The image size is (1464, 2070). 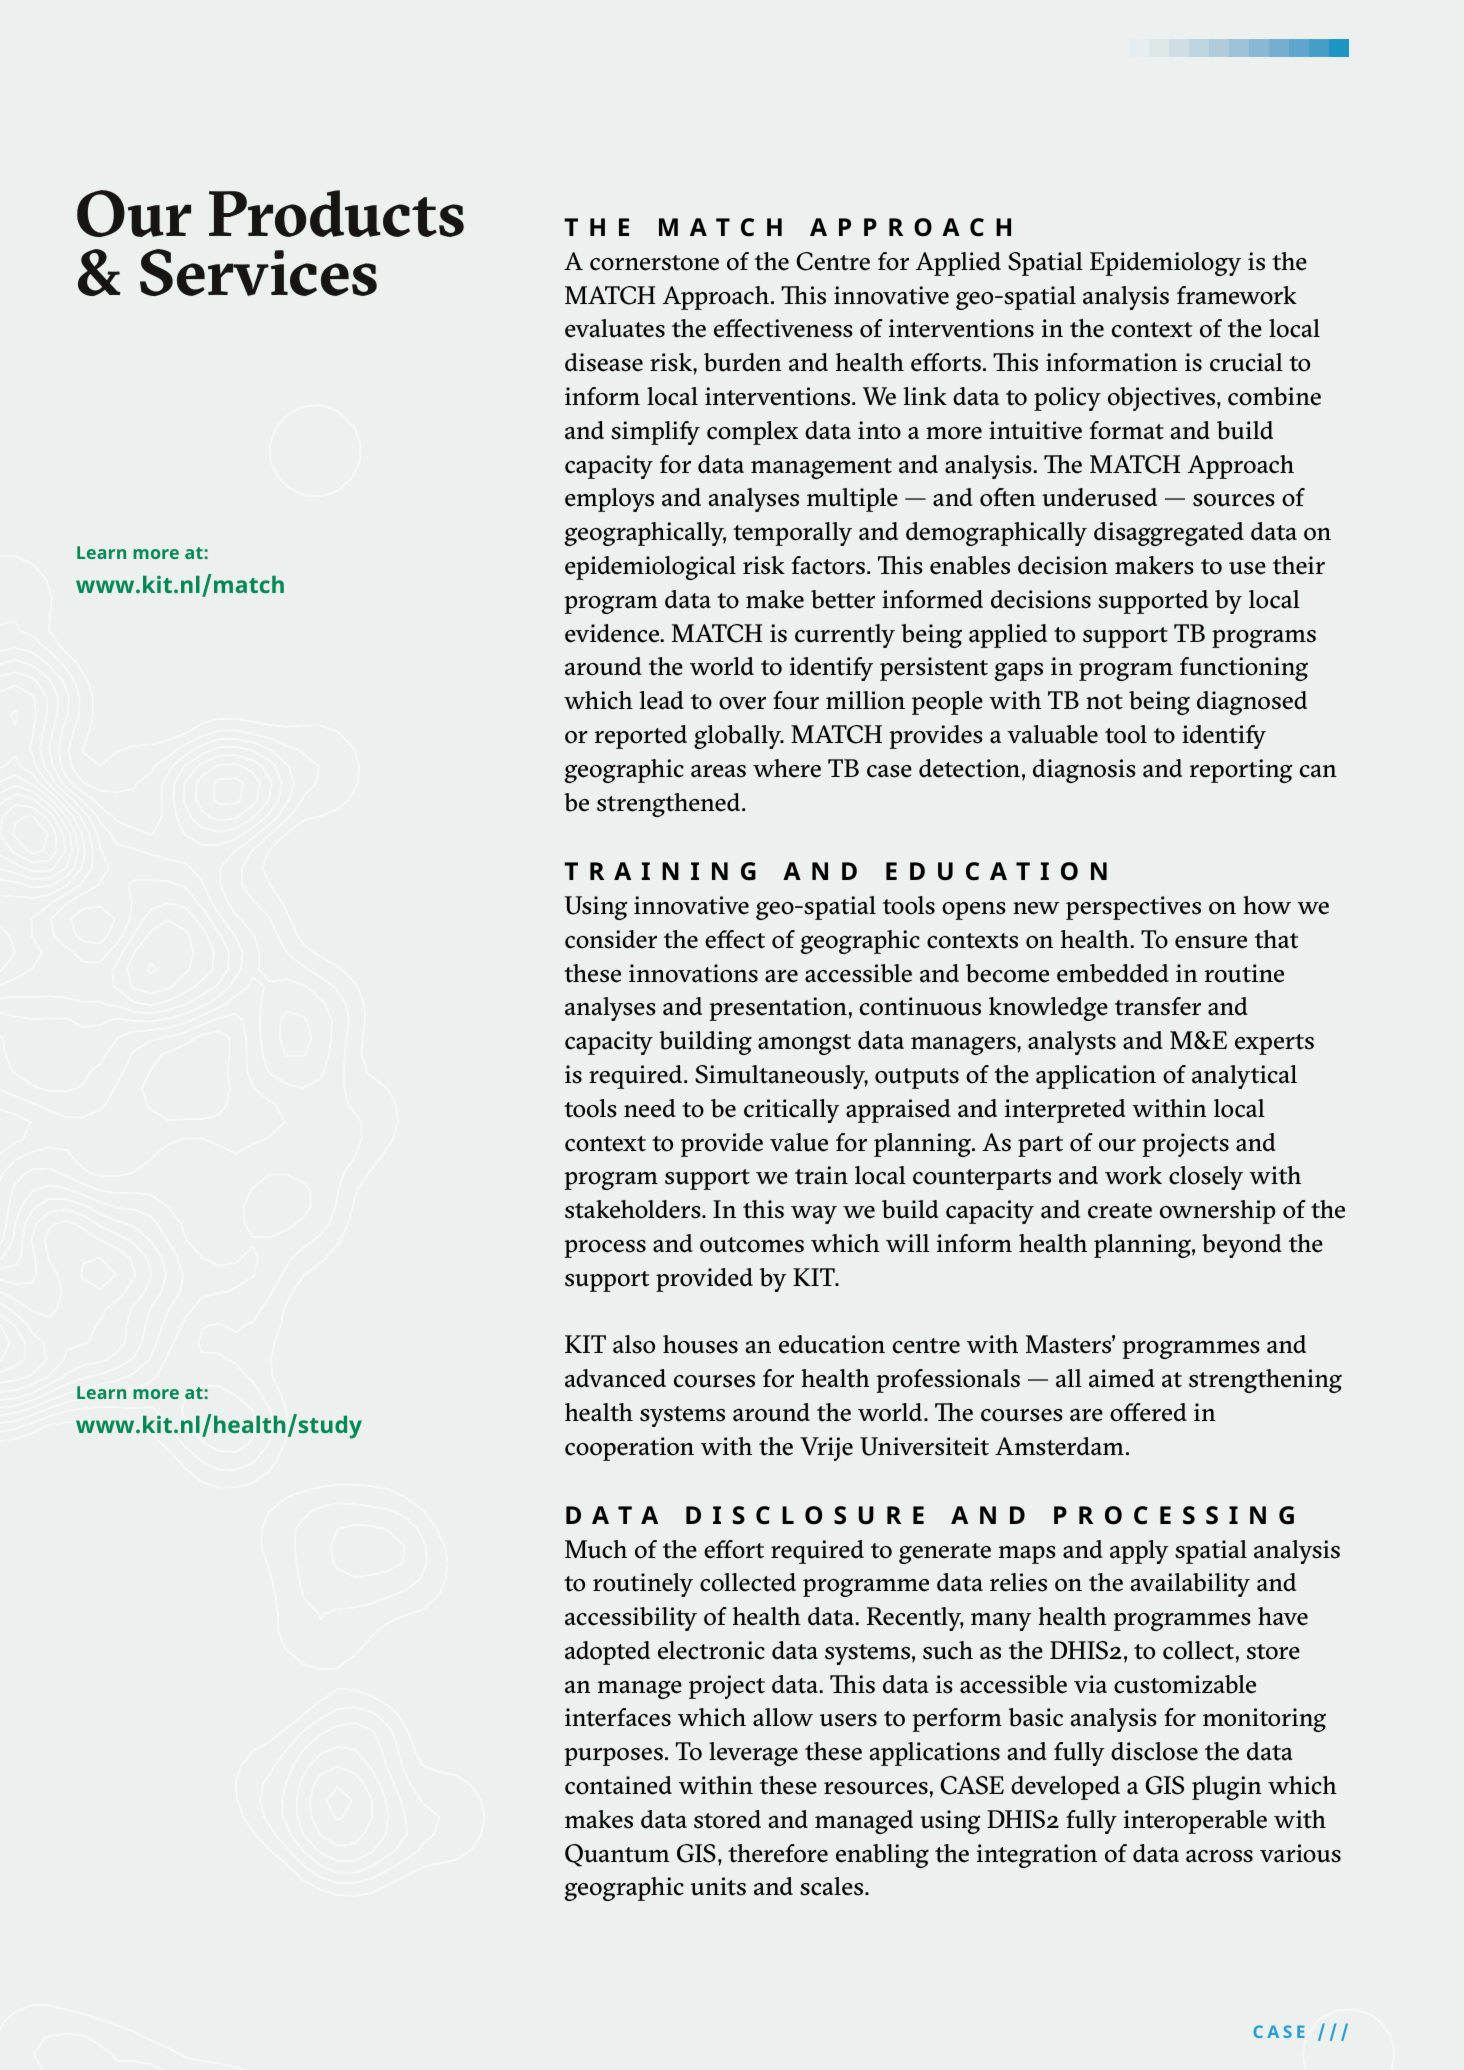 I want to click on burden, so click(x=743, y=362).
